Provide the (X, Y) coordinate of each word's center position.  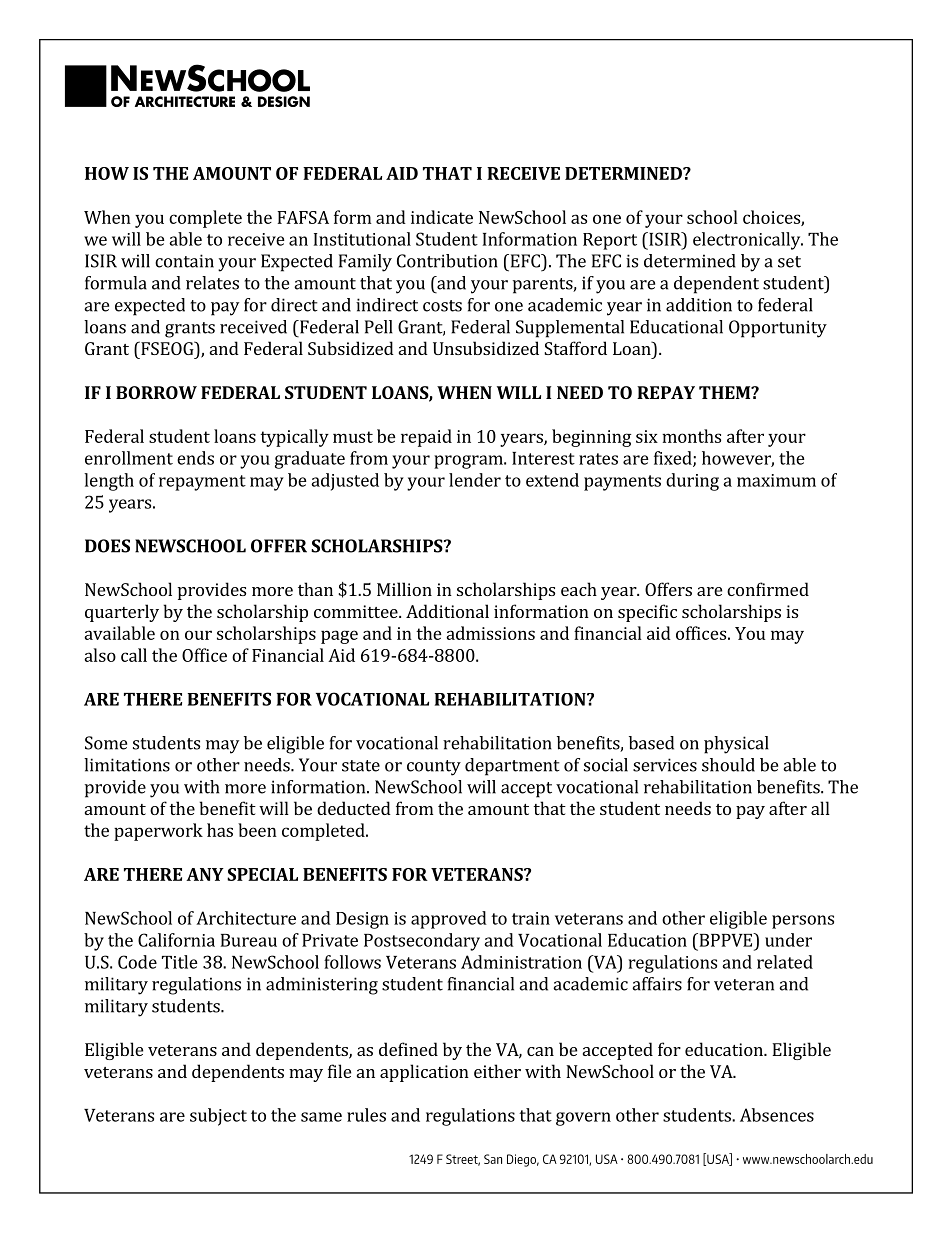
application (424, 1073)
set (789, 262)
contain (184, 261)
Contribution (447, 261)
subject (218, 1117)
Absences (777, 1115)
